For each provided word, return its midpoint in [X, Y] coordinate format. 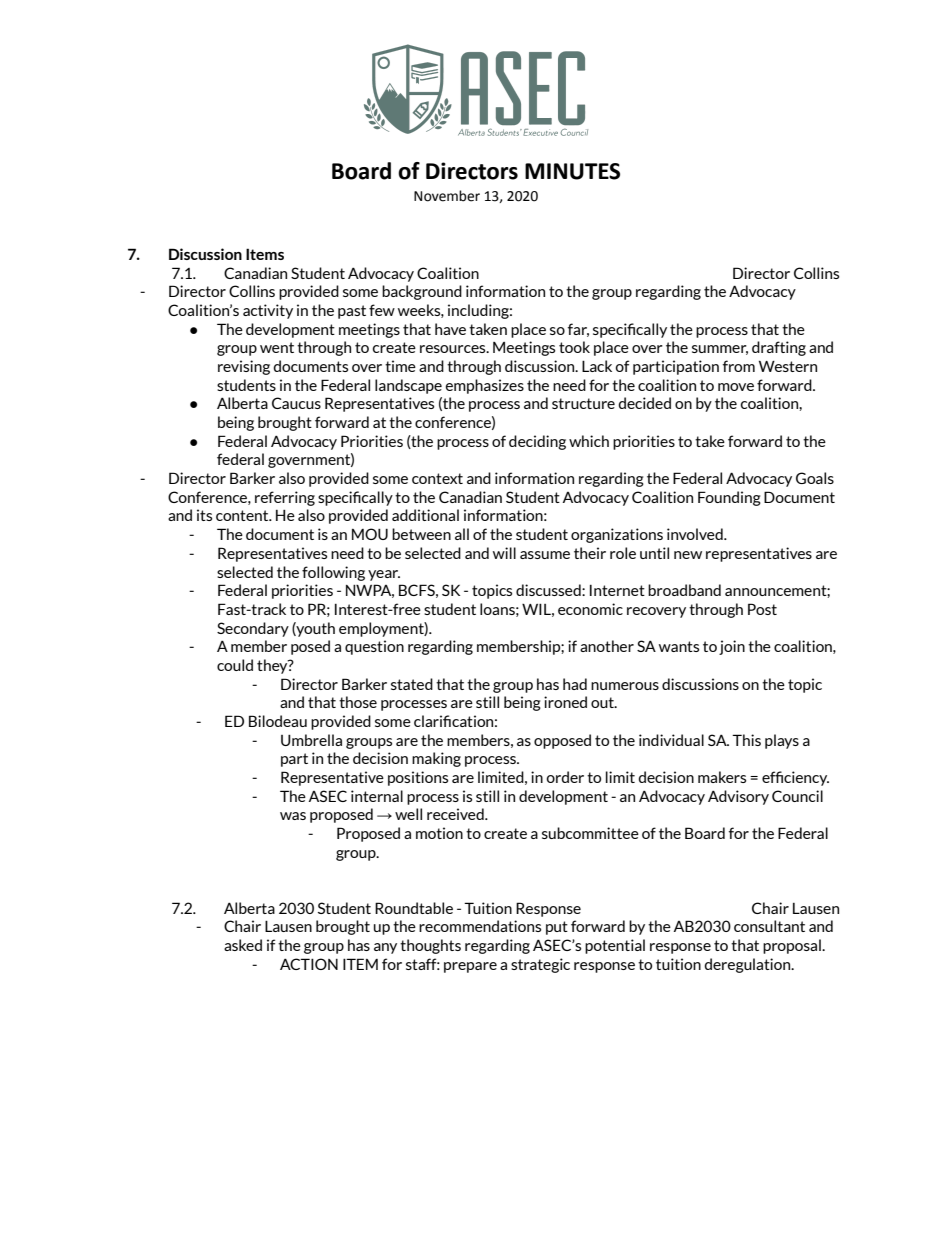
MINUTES [572, 171]
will [504, 553]
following [333, 573]
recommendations [480, 926]
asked [243, 945]
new [688, 555]
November [447, 196]
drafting [779, 348]
